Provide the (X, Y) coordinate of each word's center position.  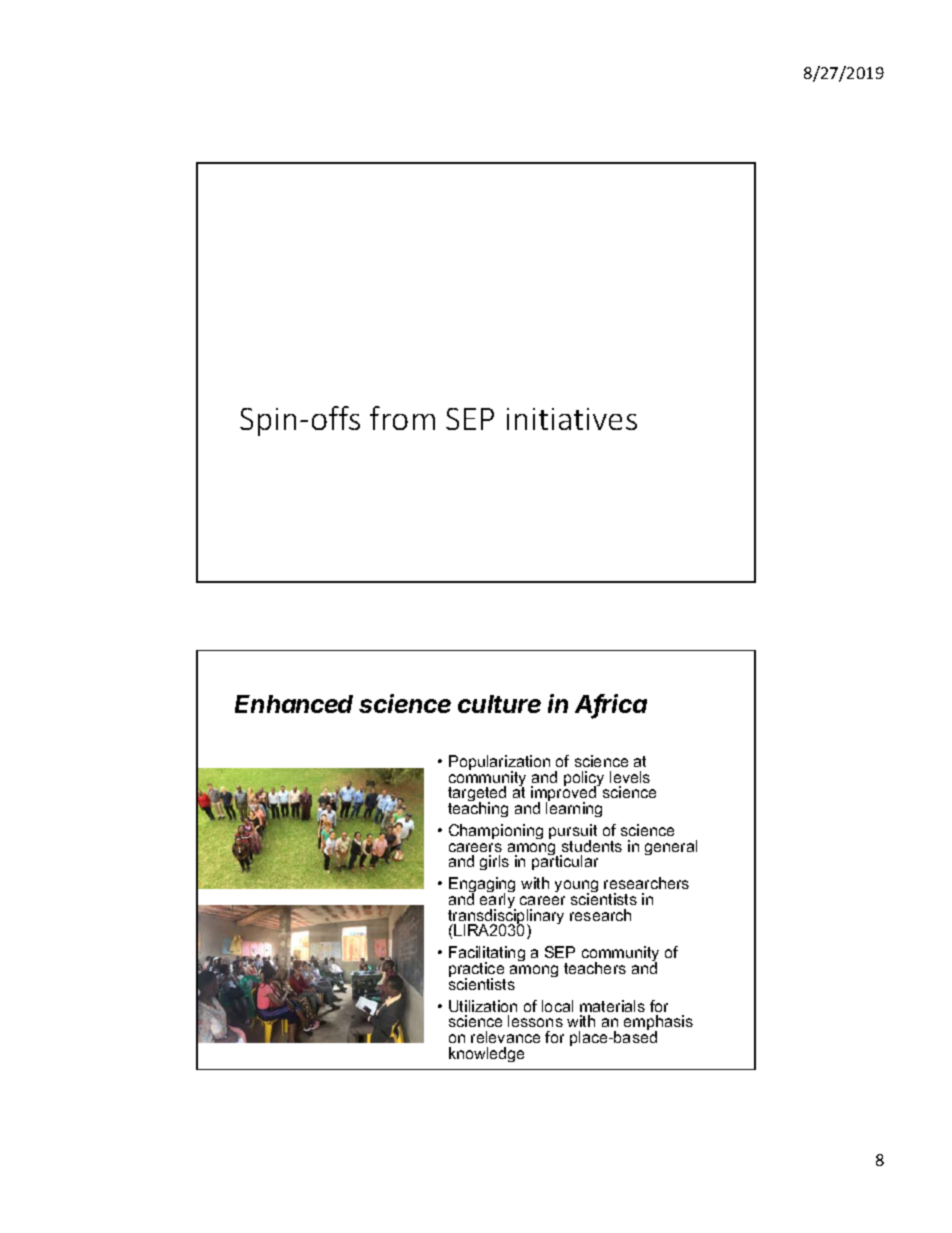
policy (584, 780)
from (402, 418)
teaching (478, 808)
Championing (496, 831)
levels (630, 777)
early (498, 901)
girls (494, 862)
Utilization (483, 1006)
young (576, 887)
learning (574, 808)
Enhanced (294, 704)
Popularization (499, 764)
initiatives (572, 419)
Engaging (482, 886)
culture (499, 704)
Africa (611, 705)
